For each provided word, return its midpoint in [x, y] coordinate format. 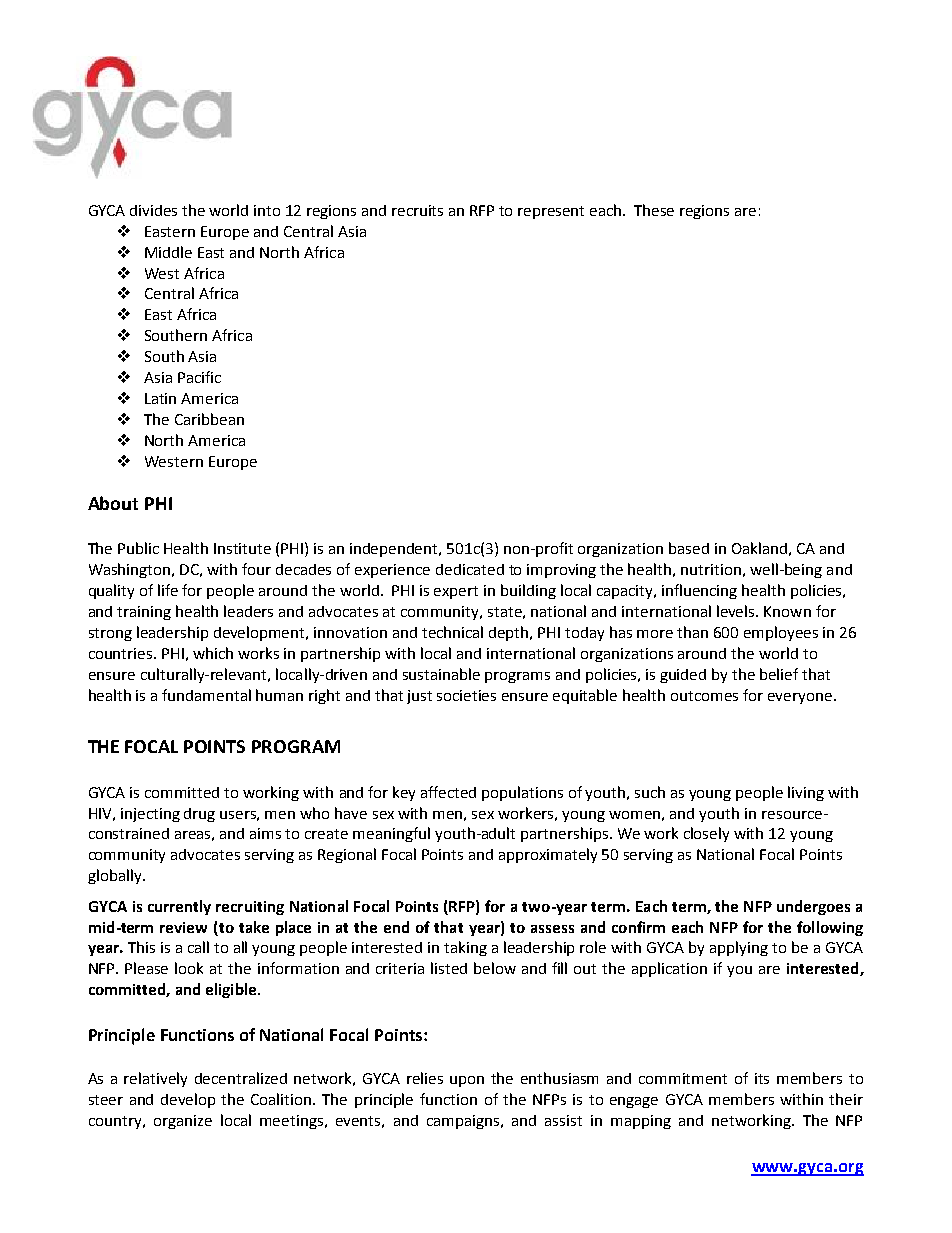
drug [199, 815]
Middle [168, 252]
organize [183, 1122]
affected [448, 792]
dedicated [470, 569]
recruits [417, 210]
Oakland [759, 548]
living [806, 793]
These [654, 210]
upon [467, 1081]
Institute [242, 548]
